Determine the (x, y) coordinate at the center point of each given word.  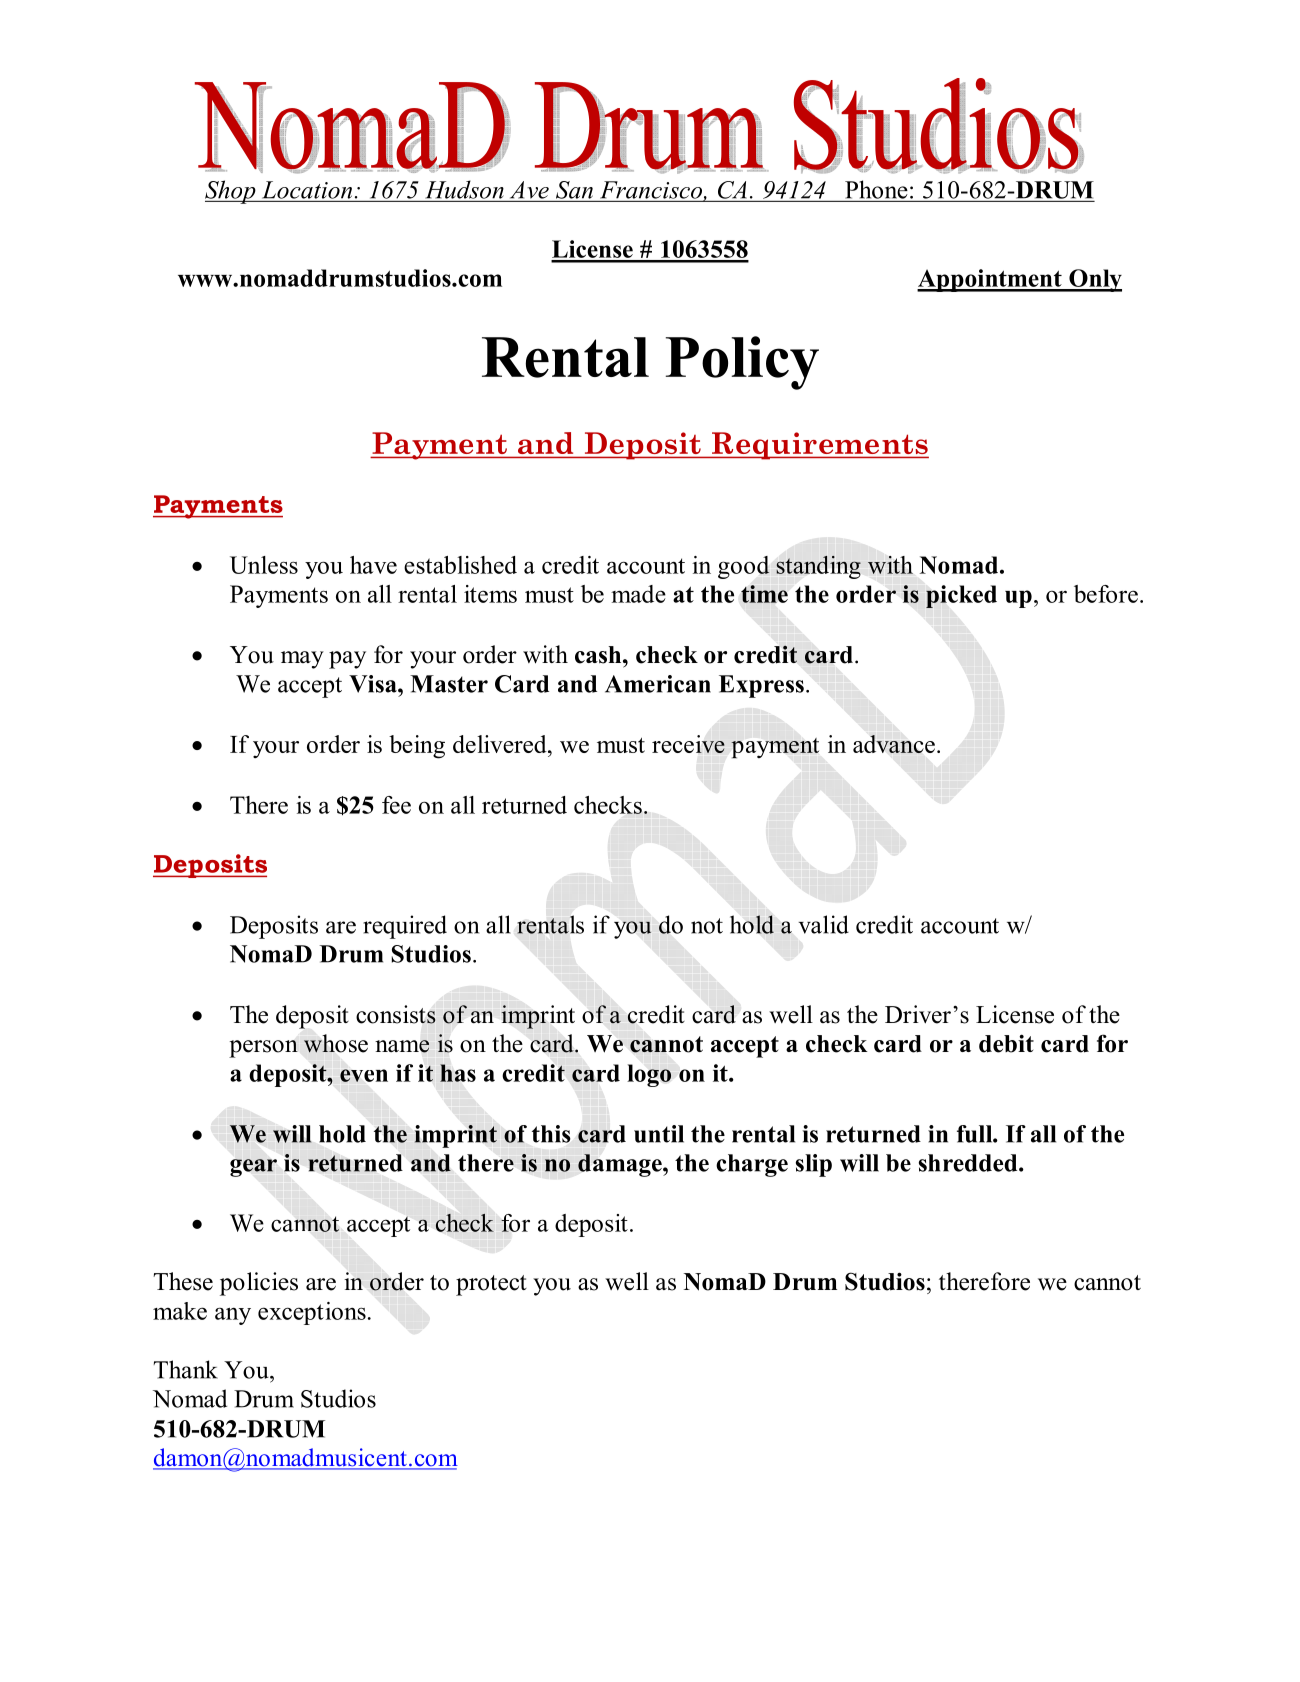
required (405, 927)
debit (1006, 1043)
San (574, 190)
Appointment (990, 280)
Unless (264, 565)
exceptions (312, 1313)
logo (649, 1075)
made (638, 594)
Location (307, 190)
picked (961, 596)
